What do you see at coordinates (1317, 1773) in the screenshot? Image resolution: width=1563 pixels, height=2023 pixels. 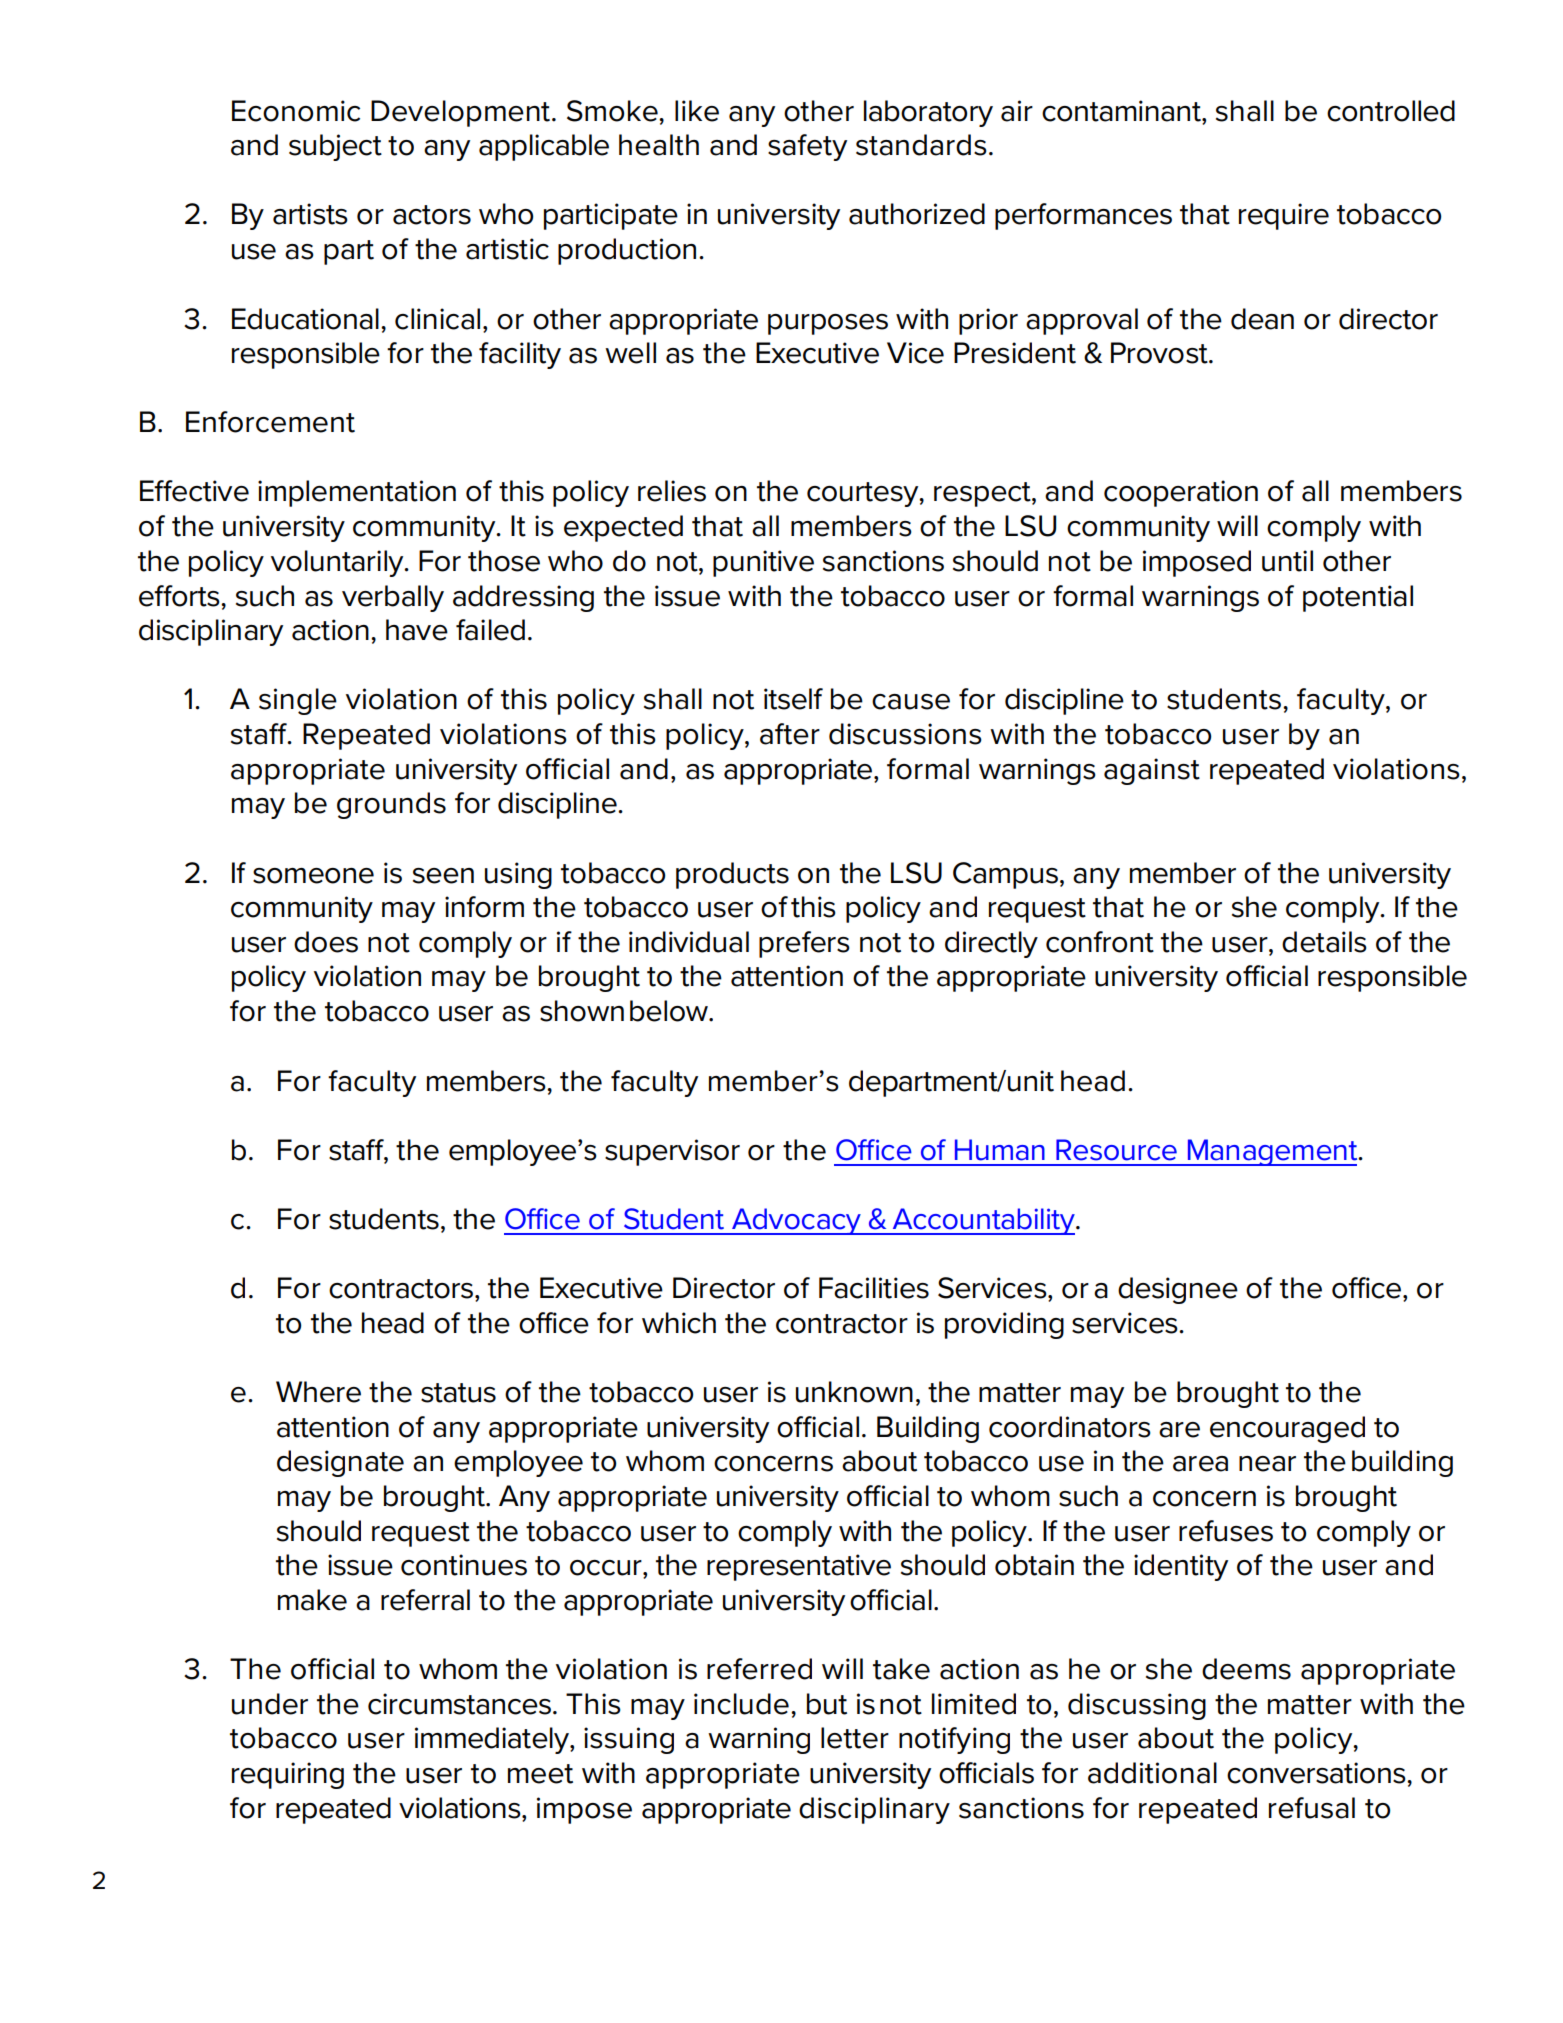 I see `conversations` at bounding box center [1317, 1773].
